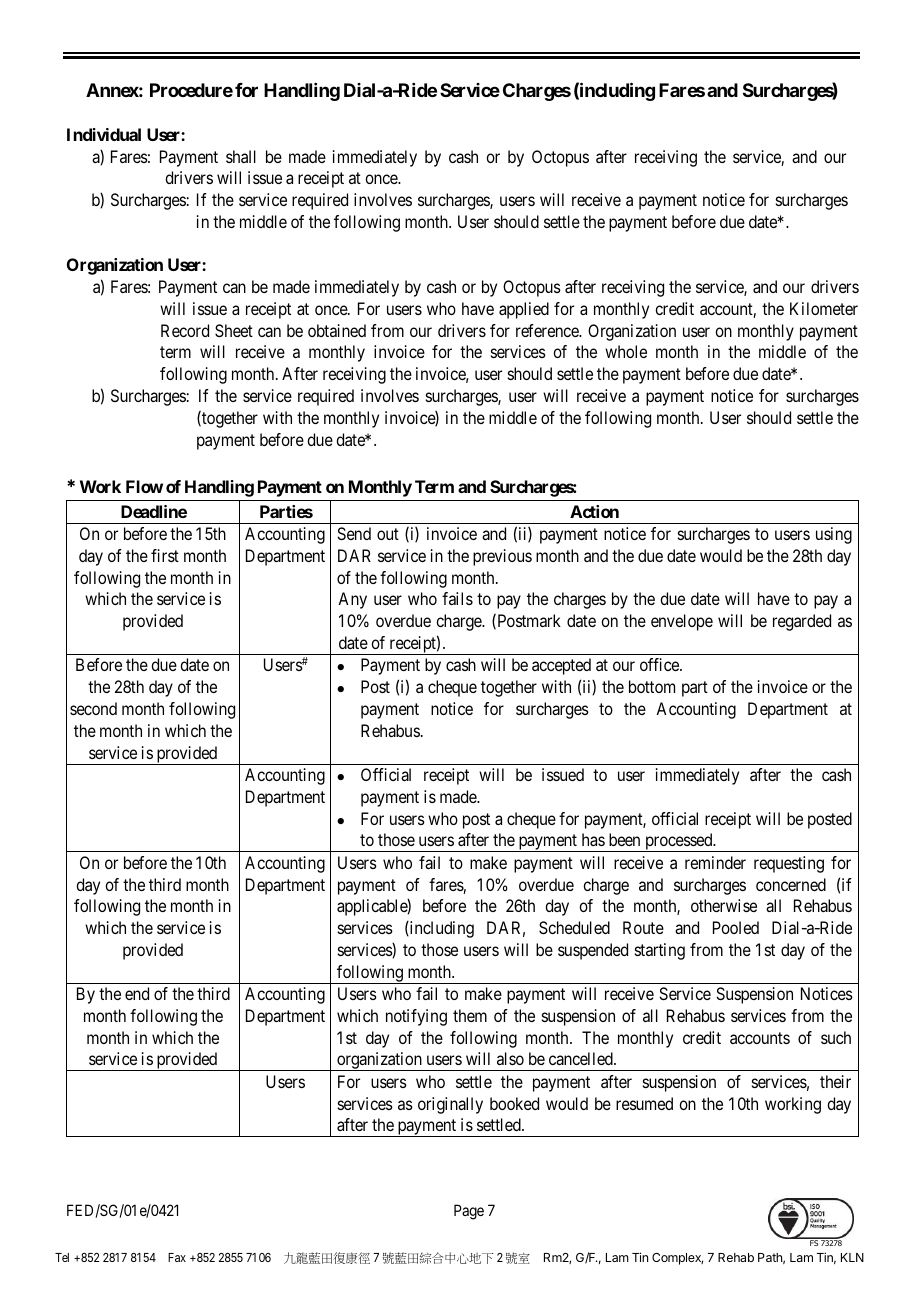  Describe the element at coordinates (177, 1257) in the page. I see `Fax` at that location.
